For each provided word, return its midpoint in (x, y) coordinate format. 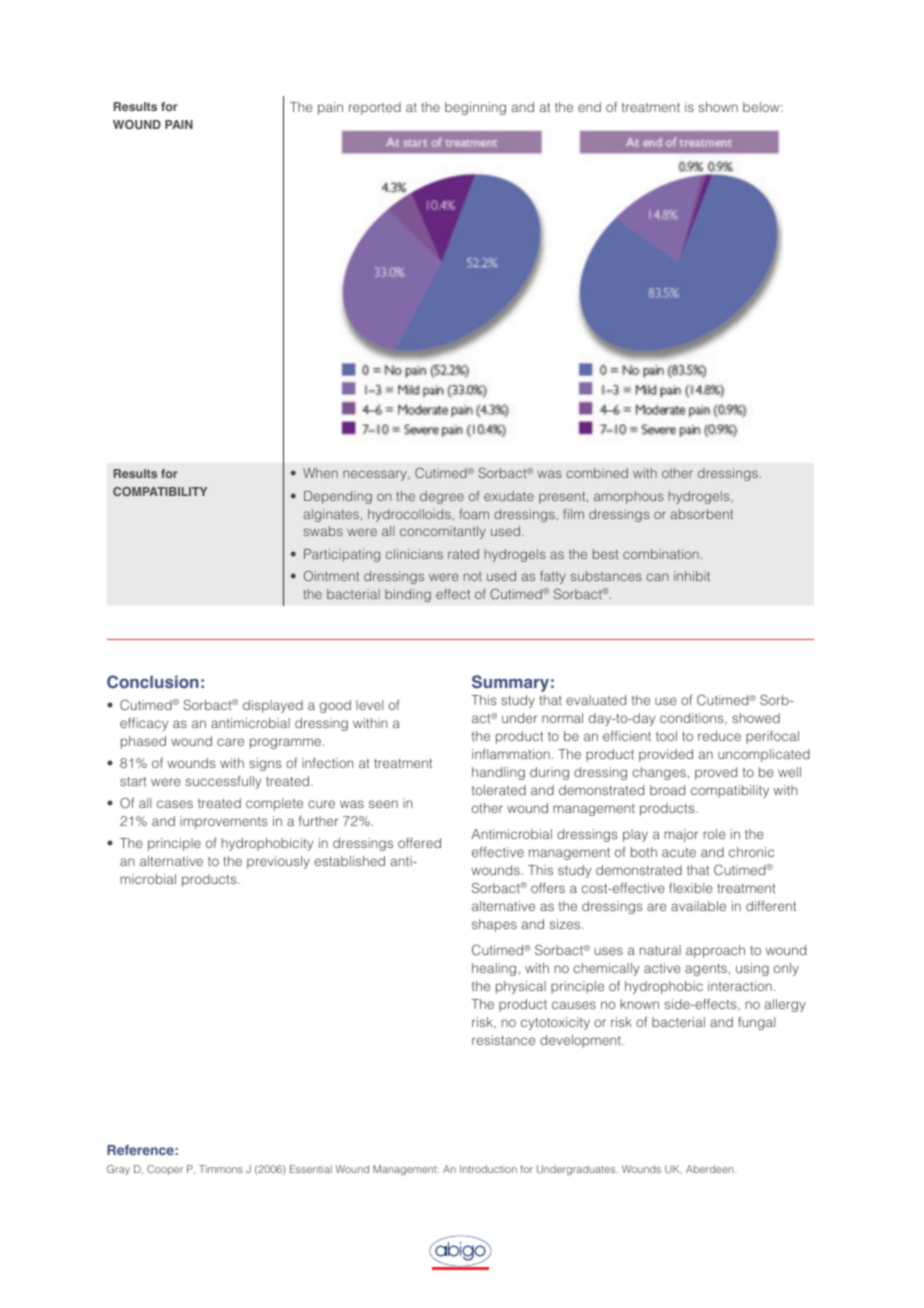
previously (278, 862)
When (320, 473)
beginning (475, 108)
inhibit (692, 576)
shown (718, 107)
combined (597, 473)
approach (715, 951)
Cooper (165, 1170)
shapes (494, 925)
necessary (376, 475)
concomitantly (443, 532)
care (230, 742)
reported (375, 108)
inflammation (511, 754)
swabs (323, 531)
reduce (719, 736)
